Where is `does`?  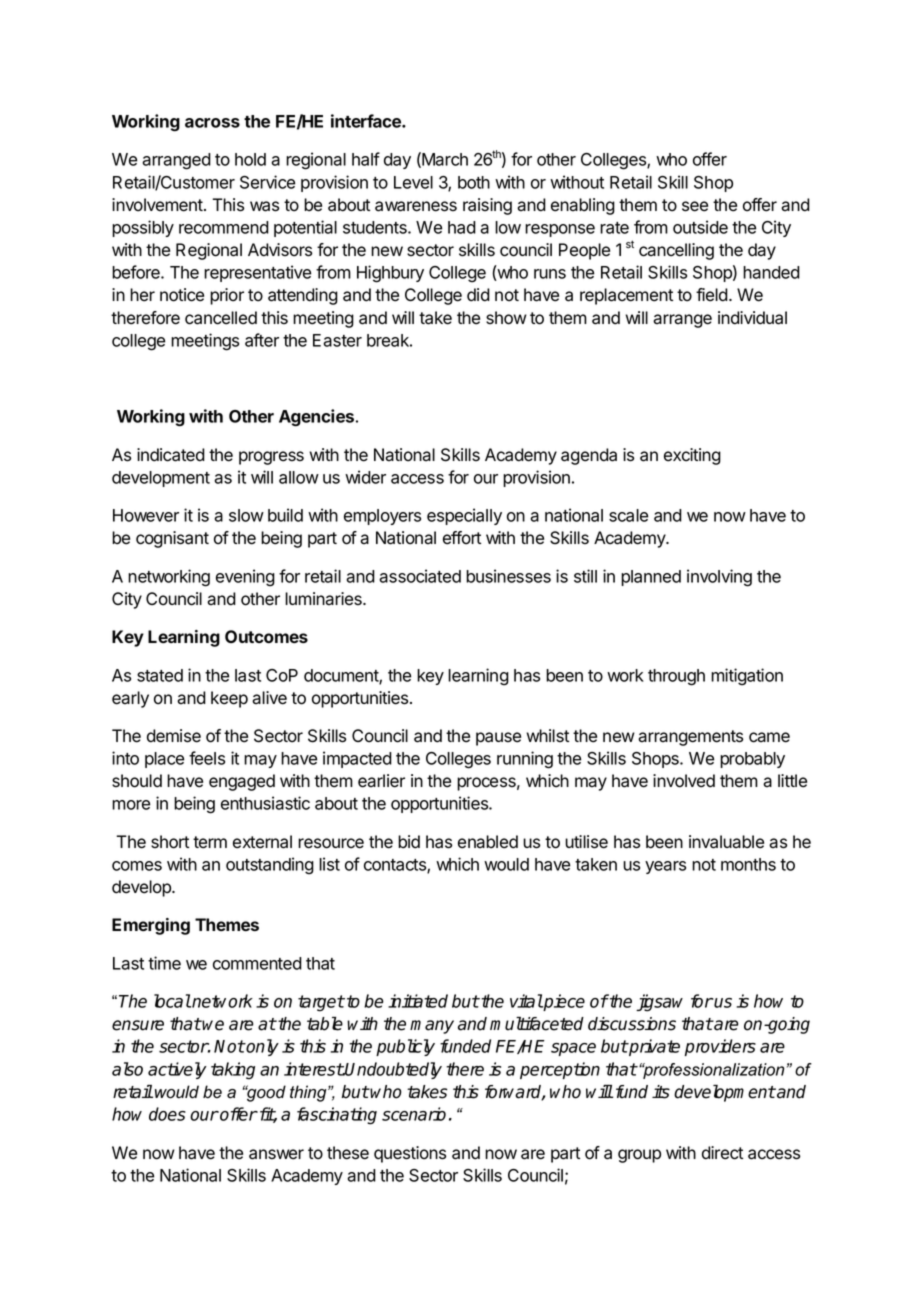
does is located at coordinates (167, 1114).
